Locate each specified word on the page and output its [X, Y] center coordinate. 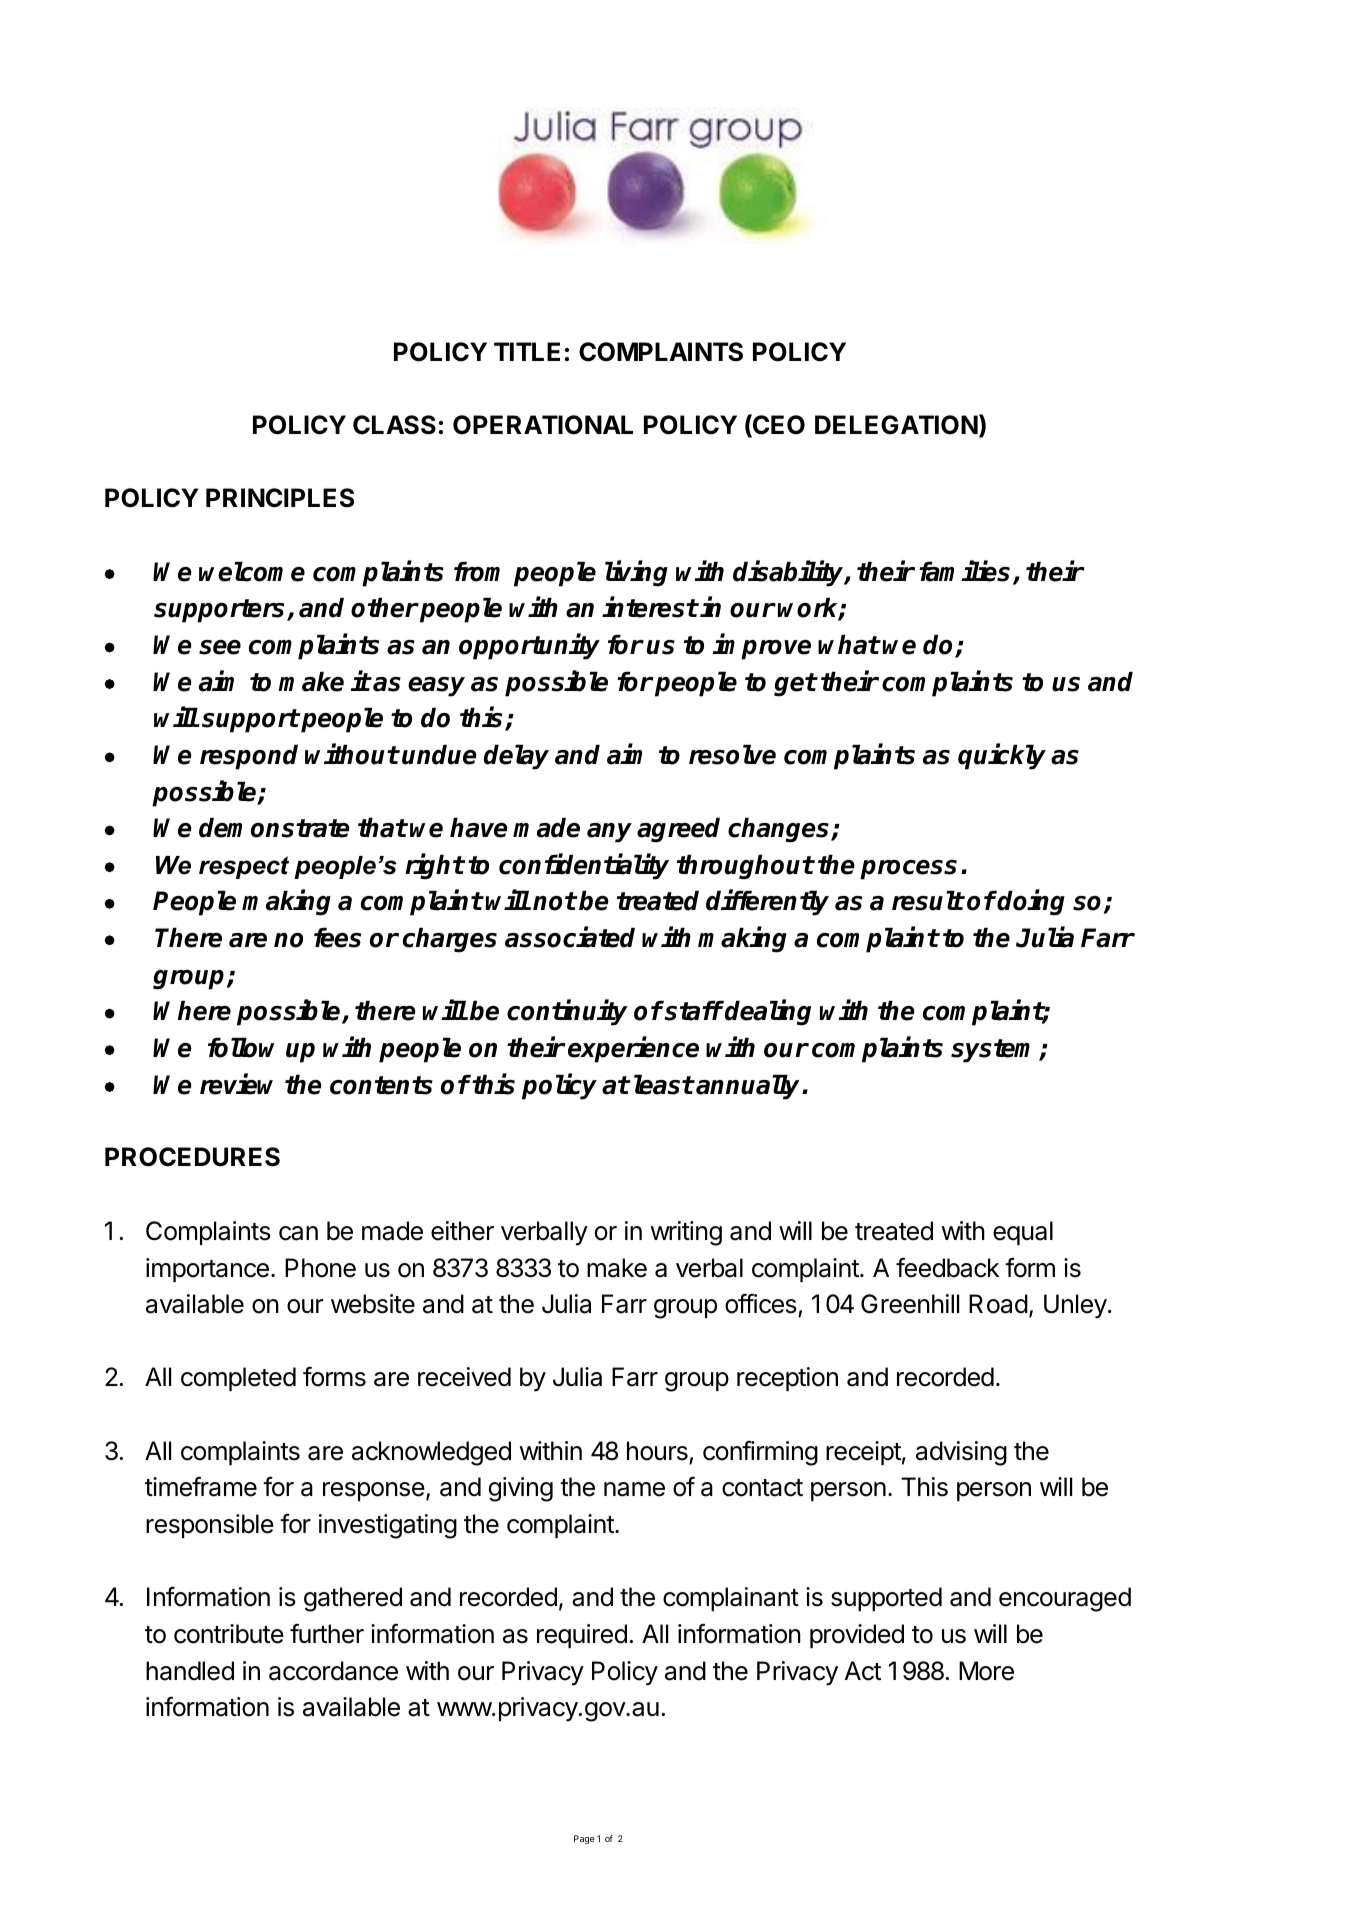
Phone [320, 1268]
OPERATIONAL [543, 425]
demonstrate [274, 827]
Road [998, 1304]
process [908, 870]
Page [584, 1839]
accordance [333, 1671]
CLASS [394, 425]
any [609, 833]
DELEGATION [896, 425]
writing [686, 1233]
